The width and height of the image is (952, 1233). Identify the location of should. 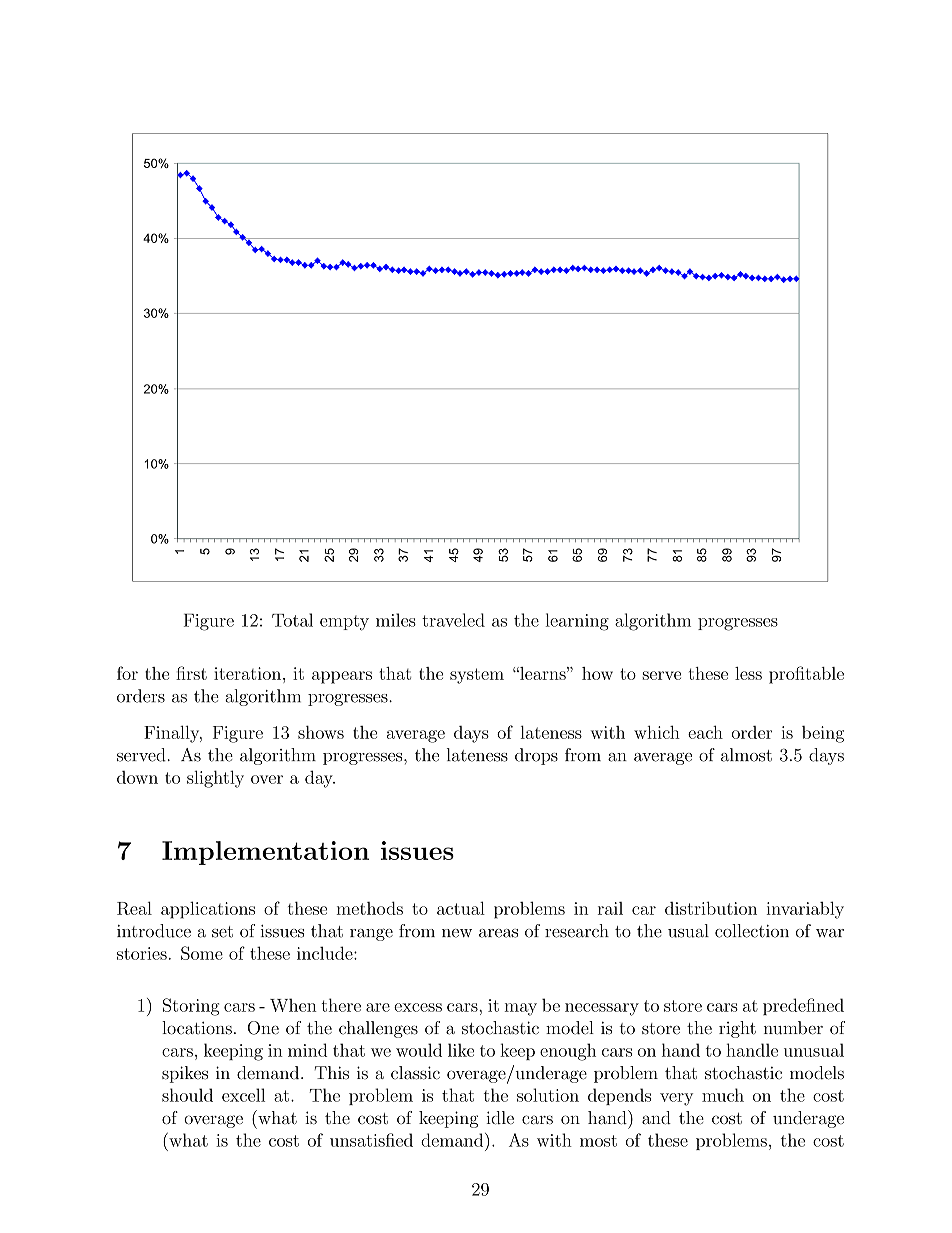
(187, 1095).
